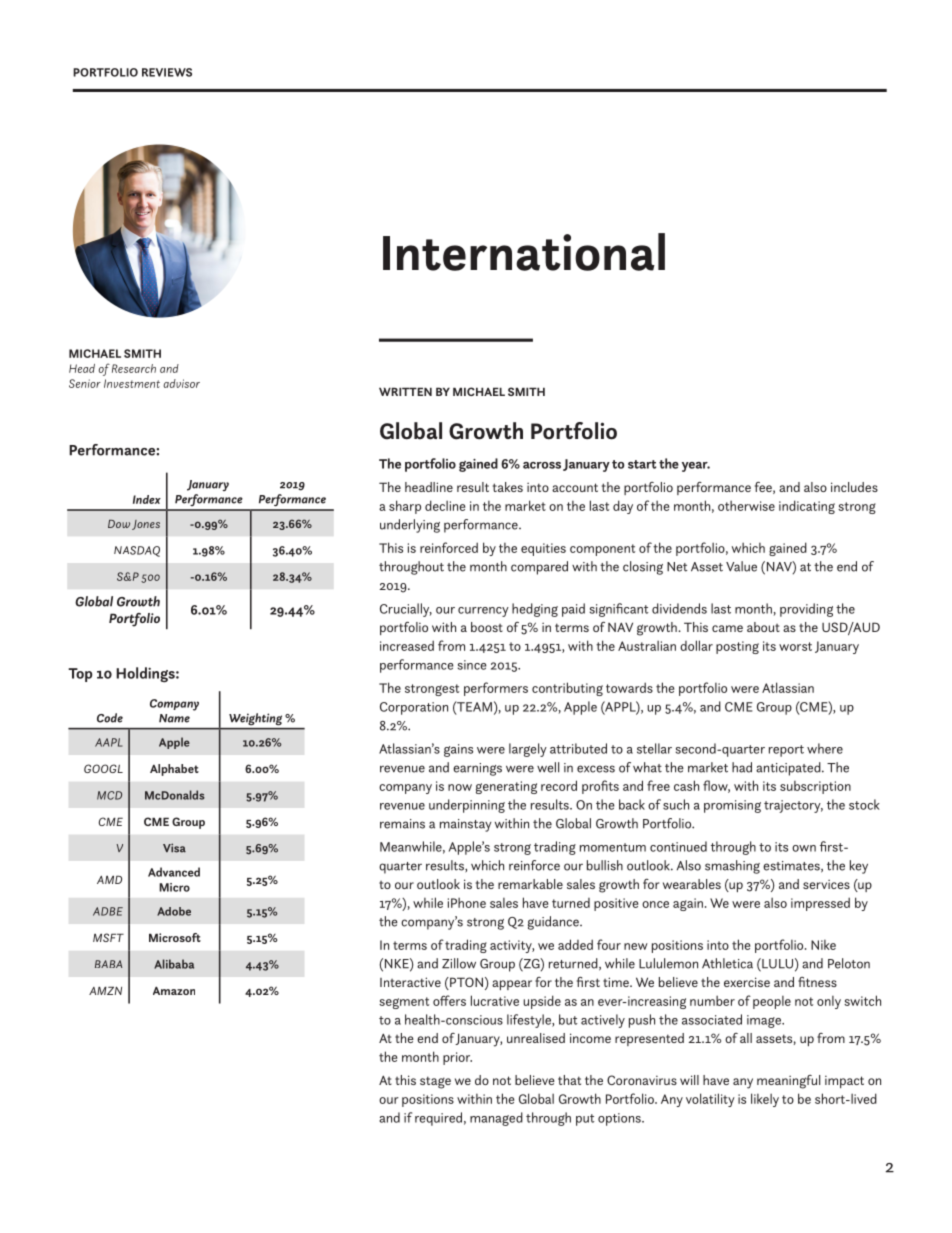 The image size is (952, 1233). Describe the element at coordinates (765, 1100) in the screenshot. I see `likely` at that location.
